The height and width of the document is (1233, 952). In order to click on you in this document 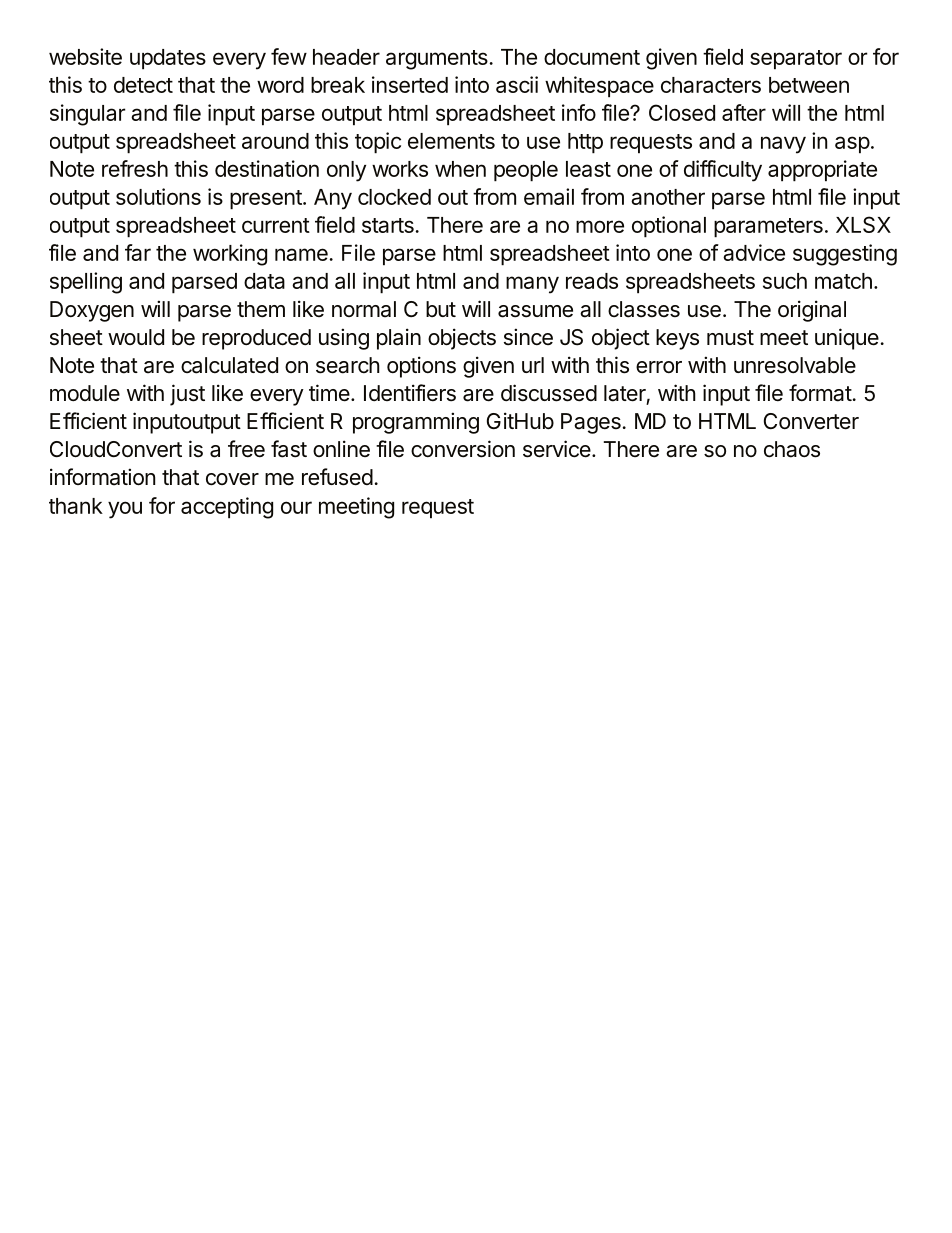, I will do `click(125, 510)`.
